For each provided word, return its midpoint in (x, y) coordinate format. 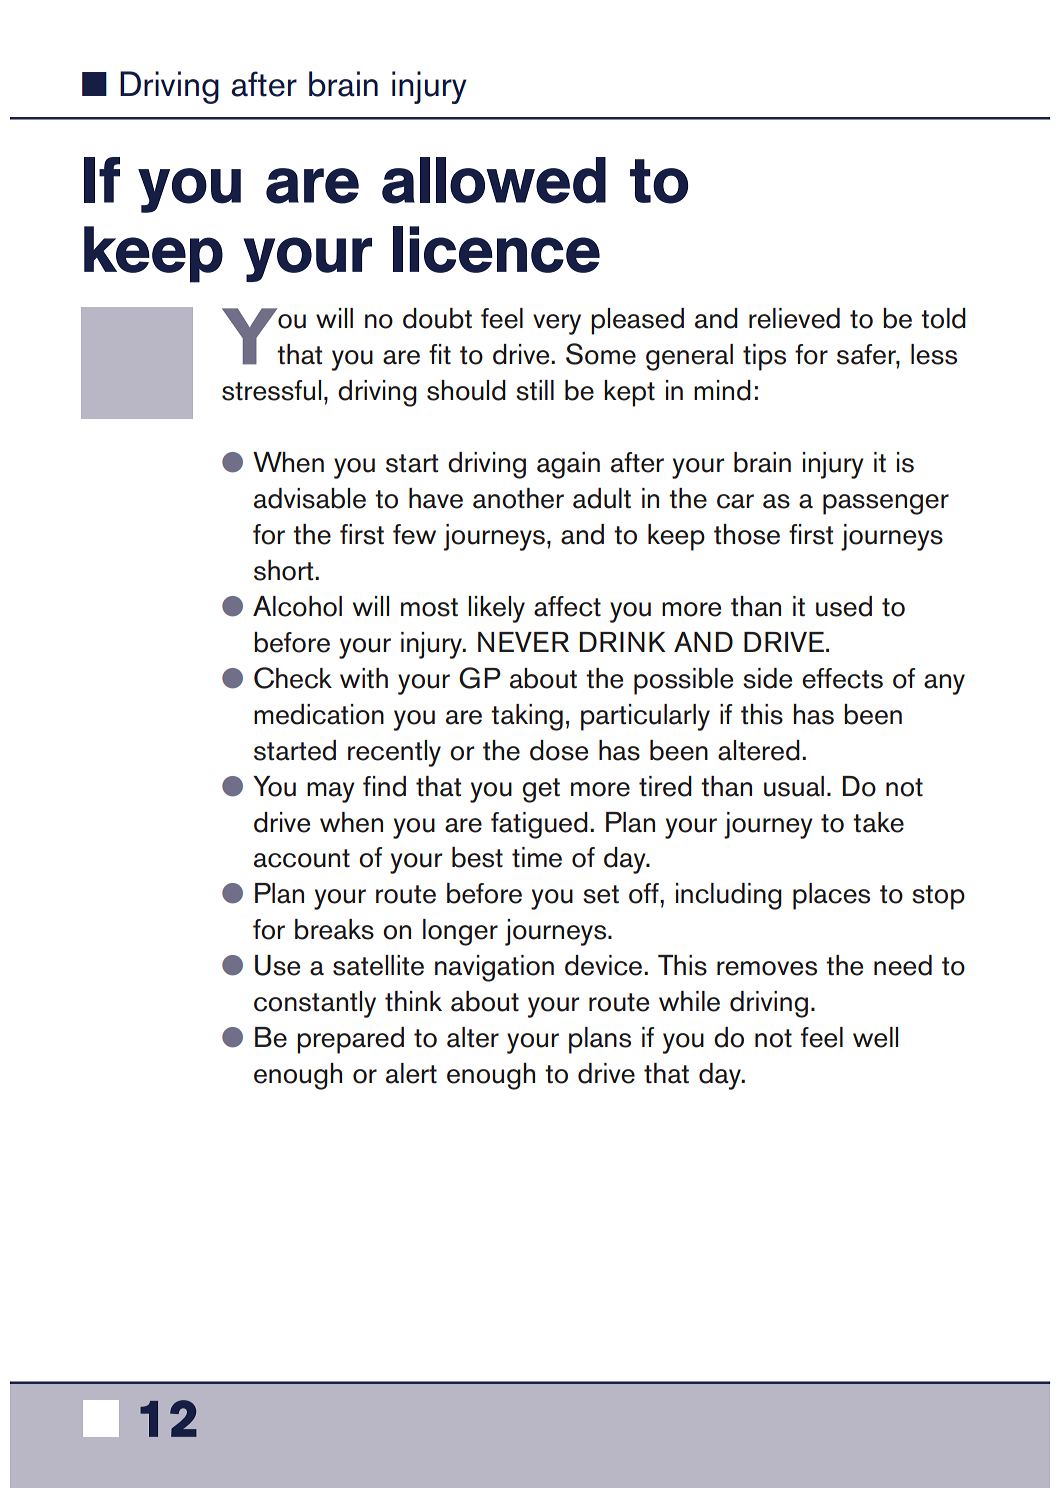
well (875, 1037)
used (844, 606)
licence (496, 249)
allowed (494, 180)
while (689, 1001)
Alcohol (297, 606)
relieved (794, 318)
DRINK (622, 642)
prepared (350, 1040)
